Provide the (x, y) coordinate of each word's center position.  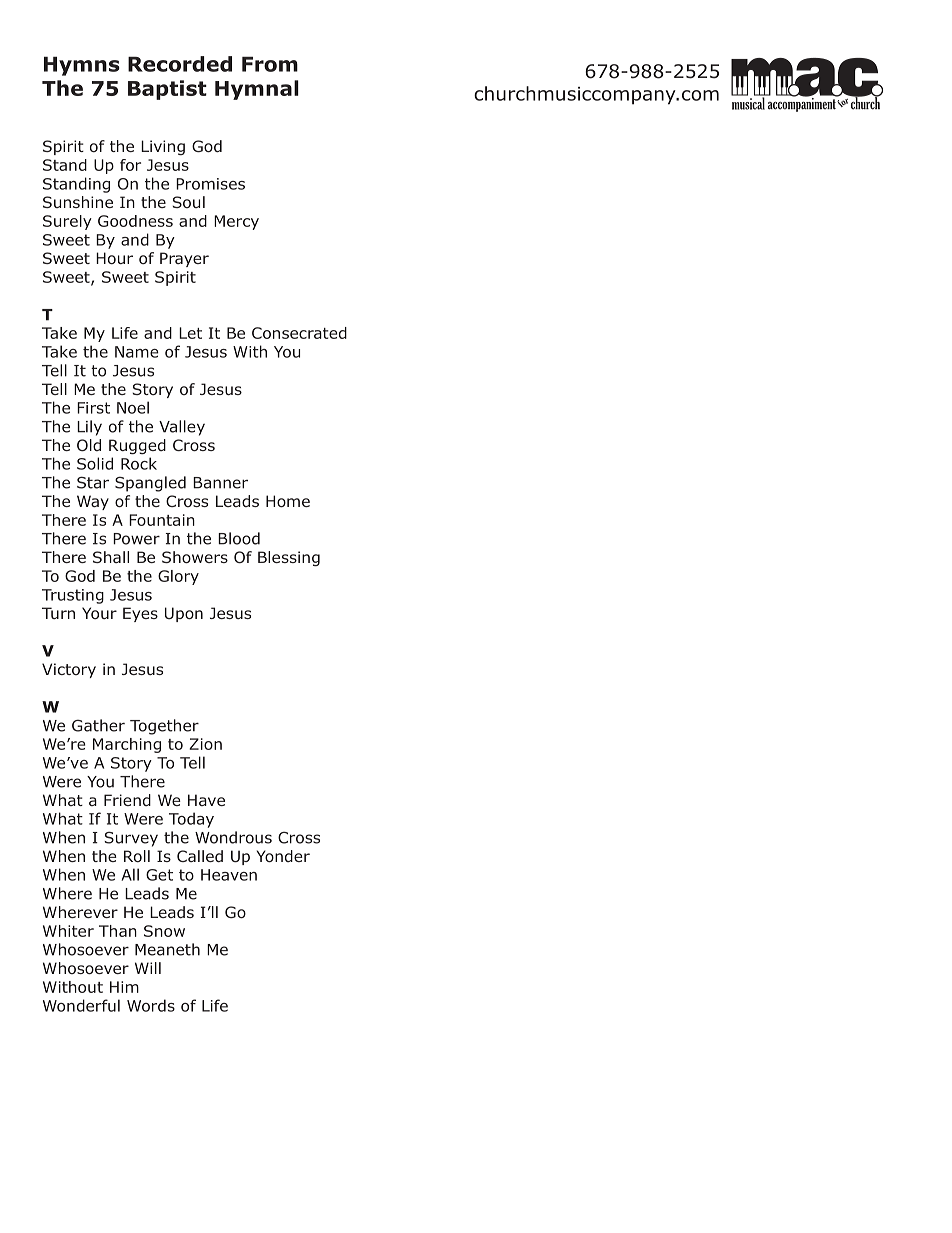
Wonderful (81, 1005)
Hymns (82, 66)
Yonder (283, 856)
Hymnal (257, 90)
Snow (164, 931)
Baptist (167, 90)
